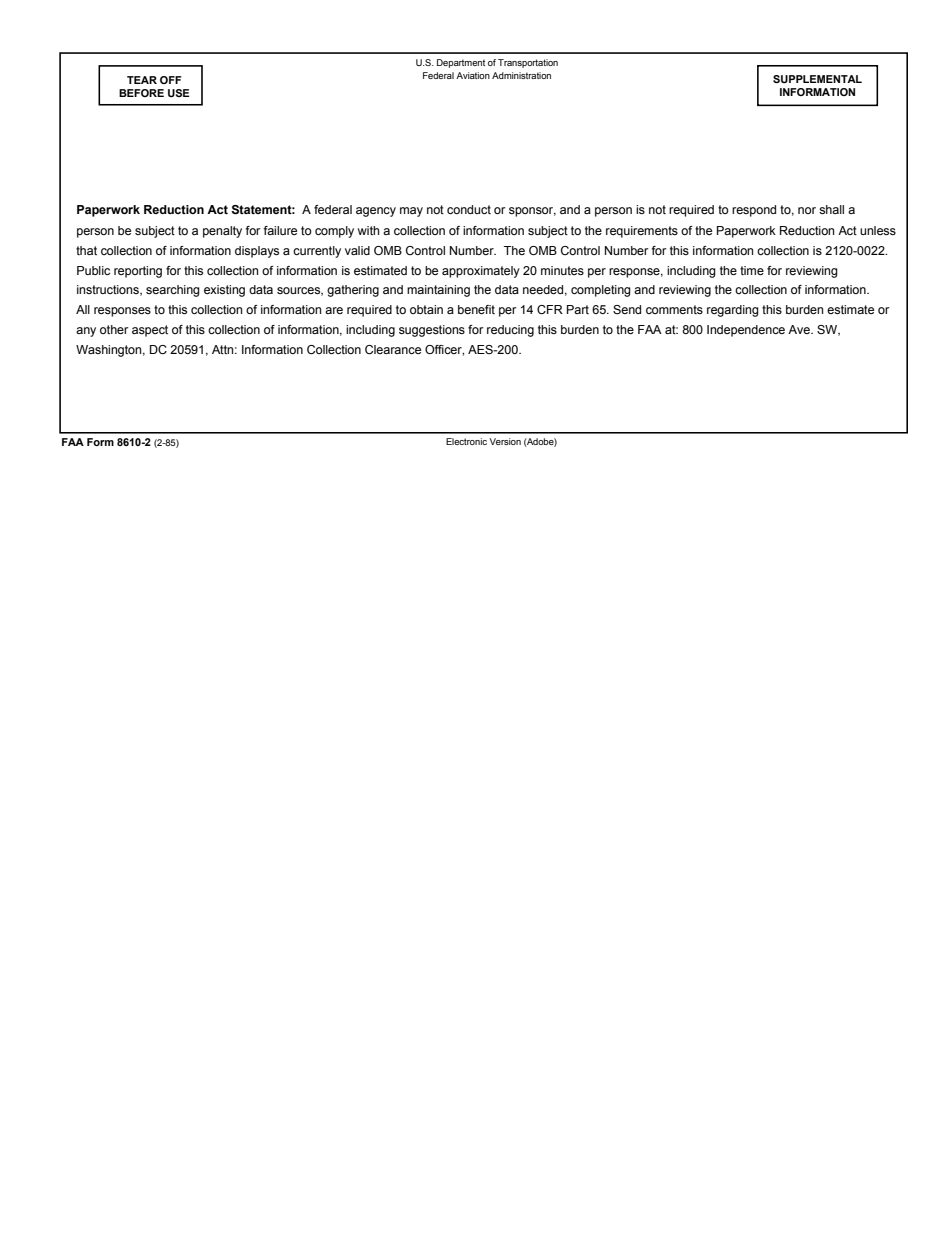  I want to click on Aviation, so click(473, 75).
